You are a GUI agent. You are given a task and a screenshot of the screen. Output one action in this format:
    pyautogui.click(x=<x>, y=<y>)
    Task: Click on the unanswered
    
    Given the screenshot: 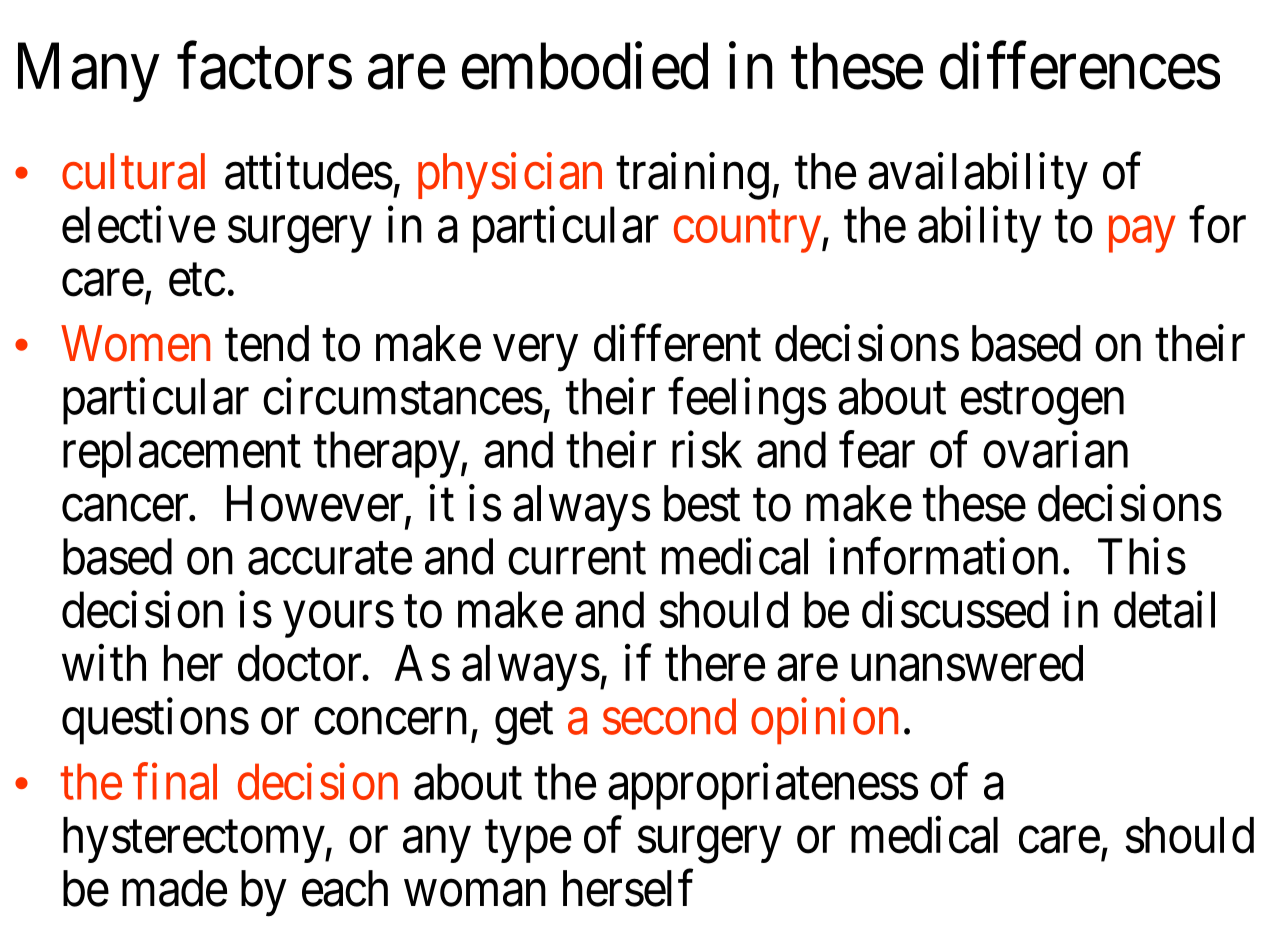 What is the action you would take?
    pyautogui.click(x=967, y=663)
